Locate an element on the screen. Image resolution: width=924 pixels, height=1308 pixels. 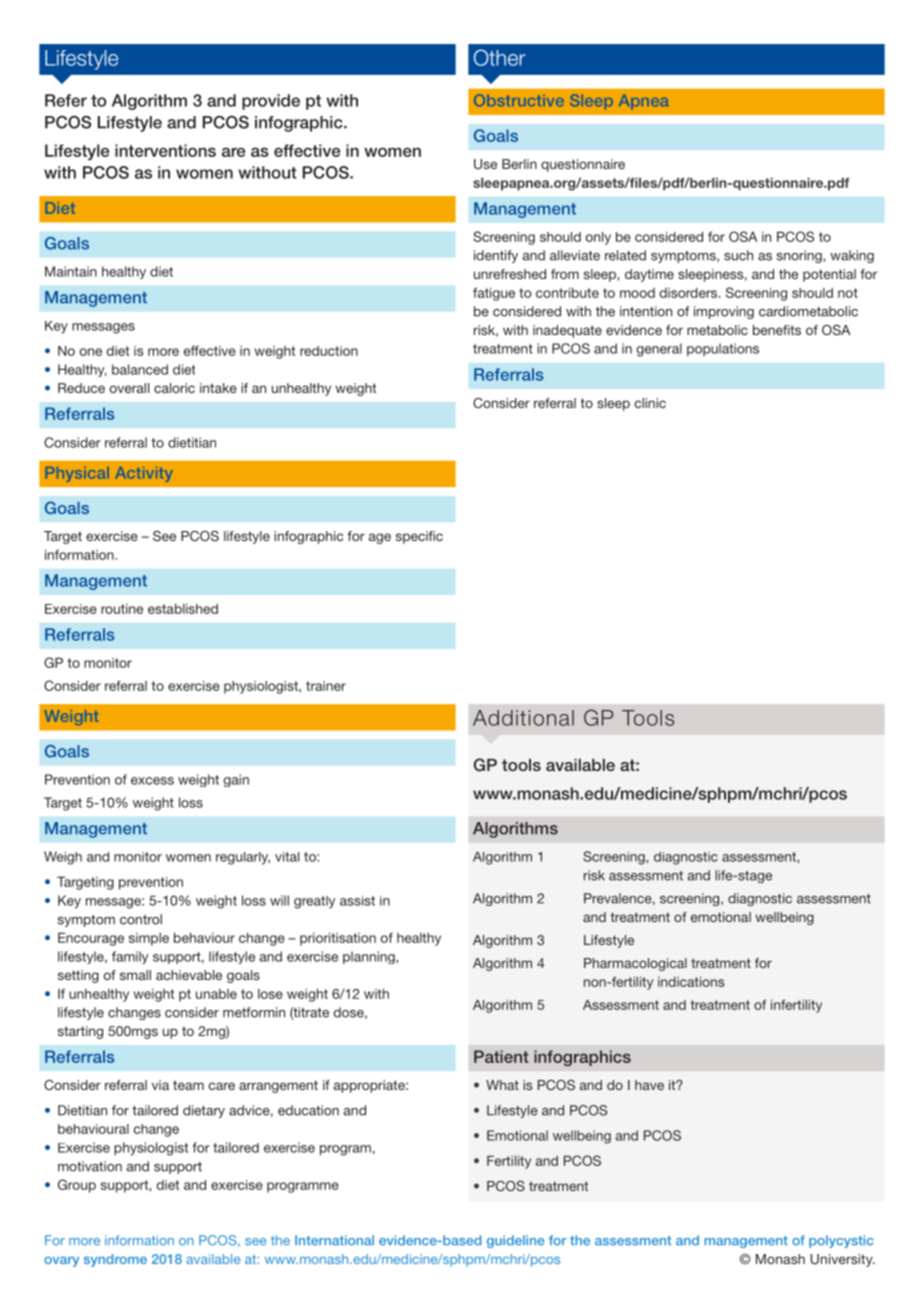
Activity is located at coordinates (144, 474).
